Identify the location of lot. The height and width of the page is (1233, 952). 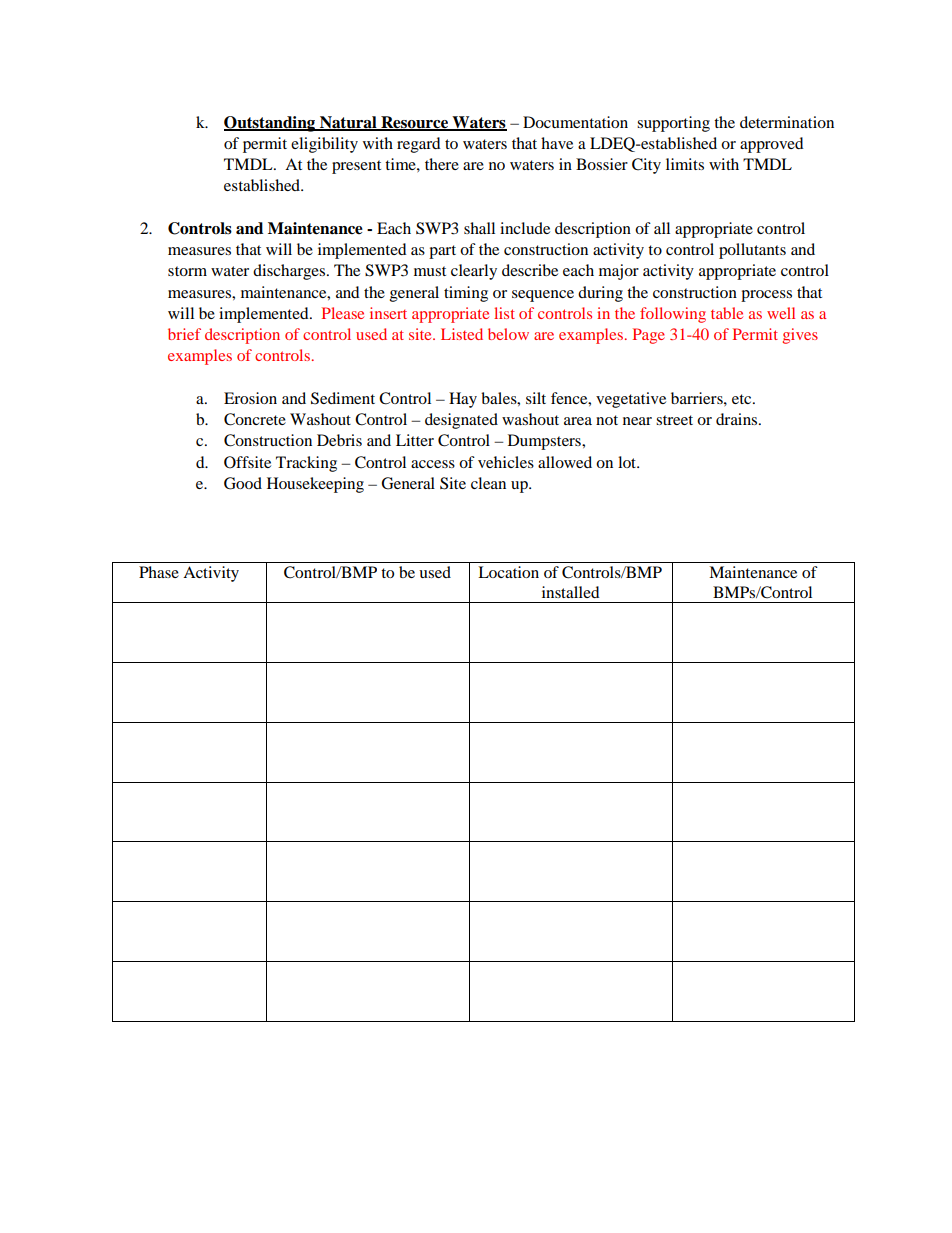
(628, 462).
